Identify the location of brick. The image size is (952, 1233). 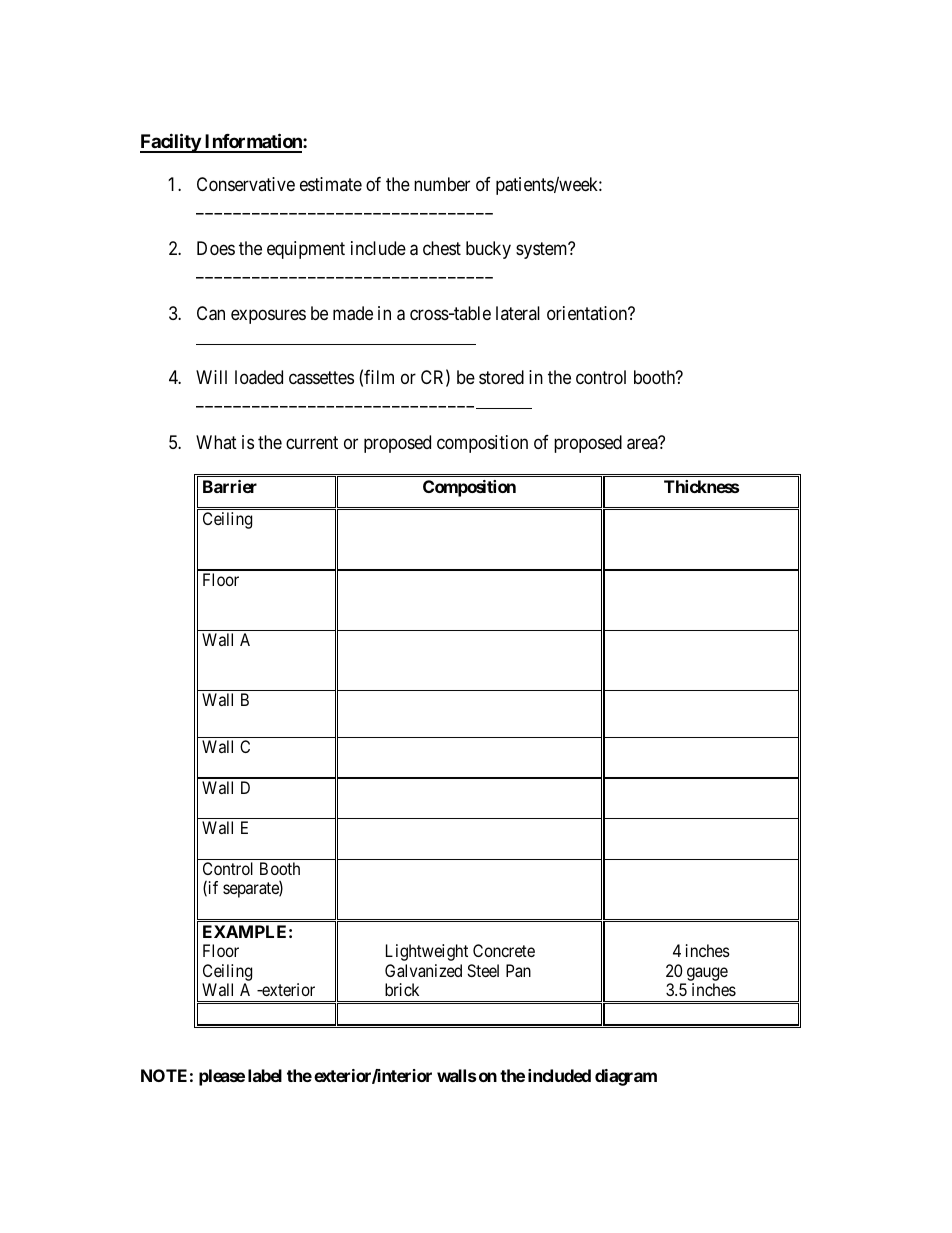
(402, 989).
